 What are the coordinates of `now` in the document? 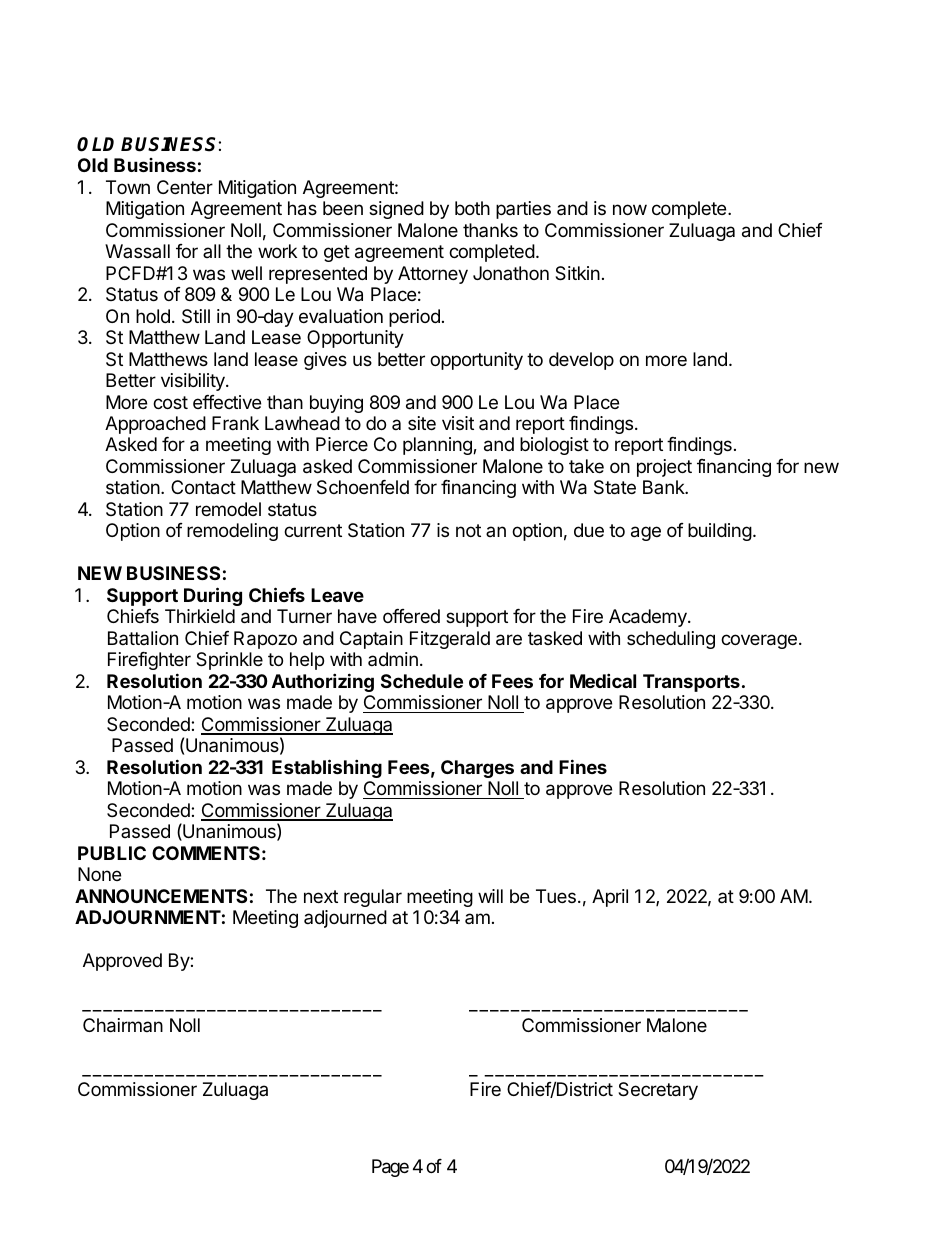 It's located at (630, 209).
